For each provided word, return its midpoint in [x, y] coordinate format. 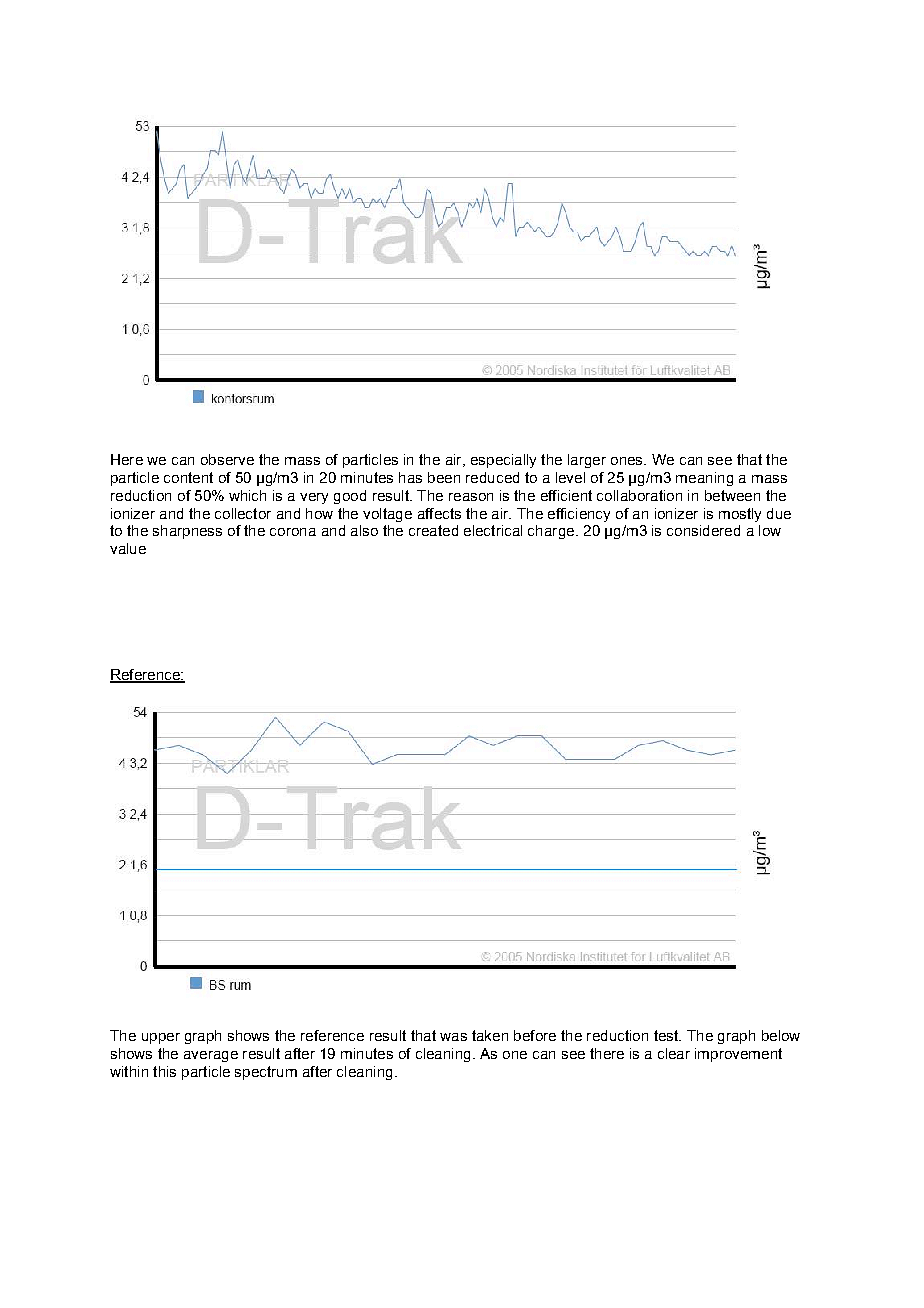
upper [161, 1038]
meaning [704, 479]
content [188, 477]
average [211, 1056]
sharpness [187, 532]
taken [490, 1035]
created [433, 530]
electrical [493, 530]
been [444, 477]
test [667, 1035]
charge [551, 532]
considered [703, 530]
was [453, 1037]
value [128, 548]
